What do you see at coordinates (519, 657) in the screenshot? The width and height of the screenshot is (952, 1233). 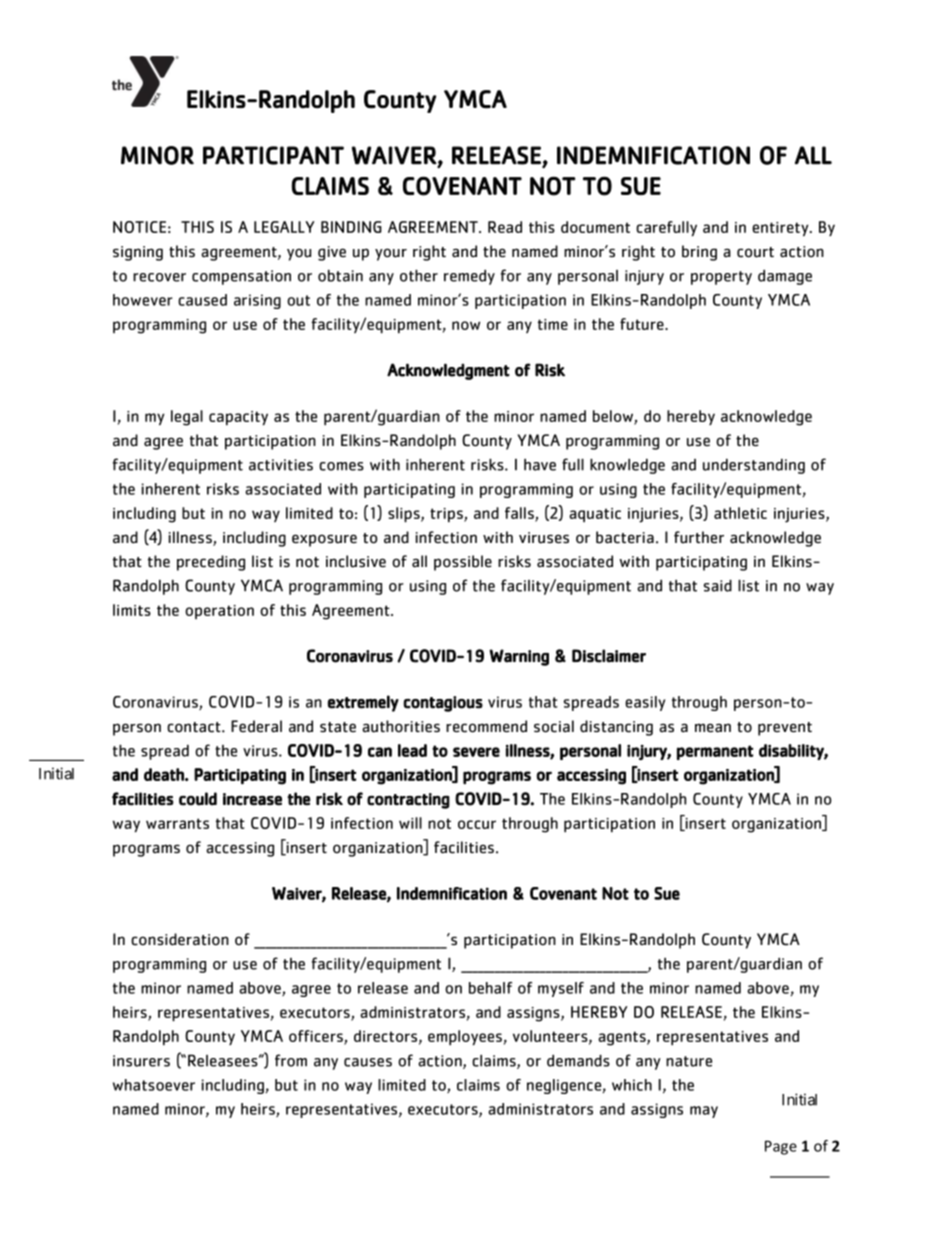 I see `Warning` at bounding box center [519, 657].
